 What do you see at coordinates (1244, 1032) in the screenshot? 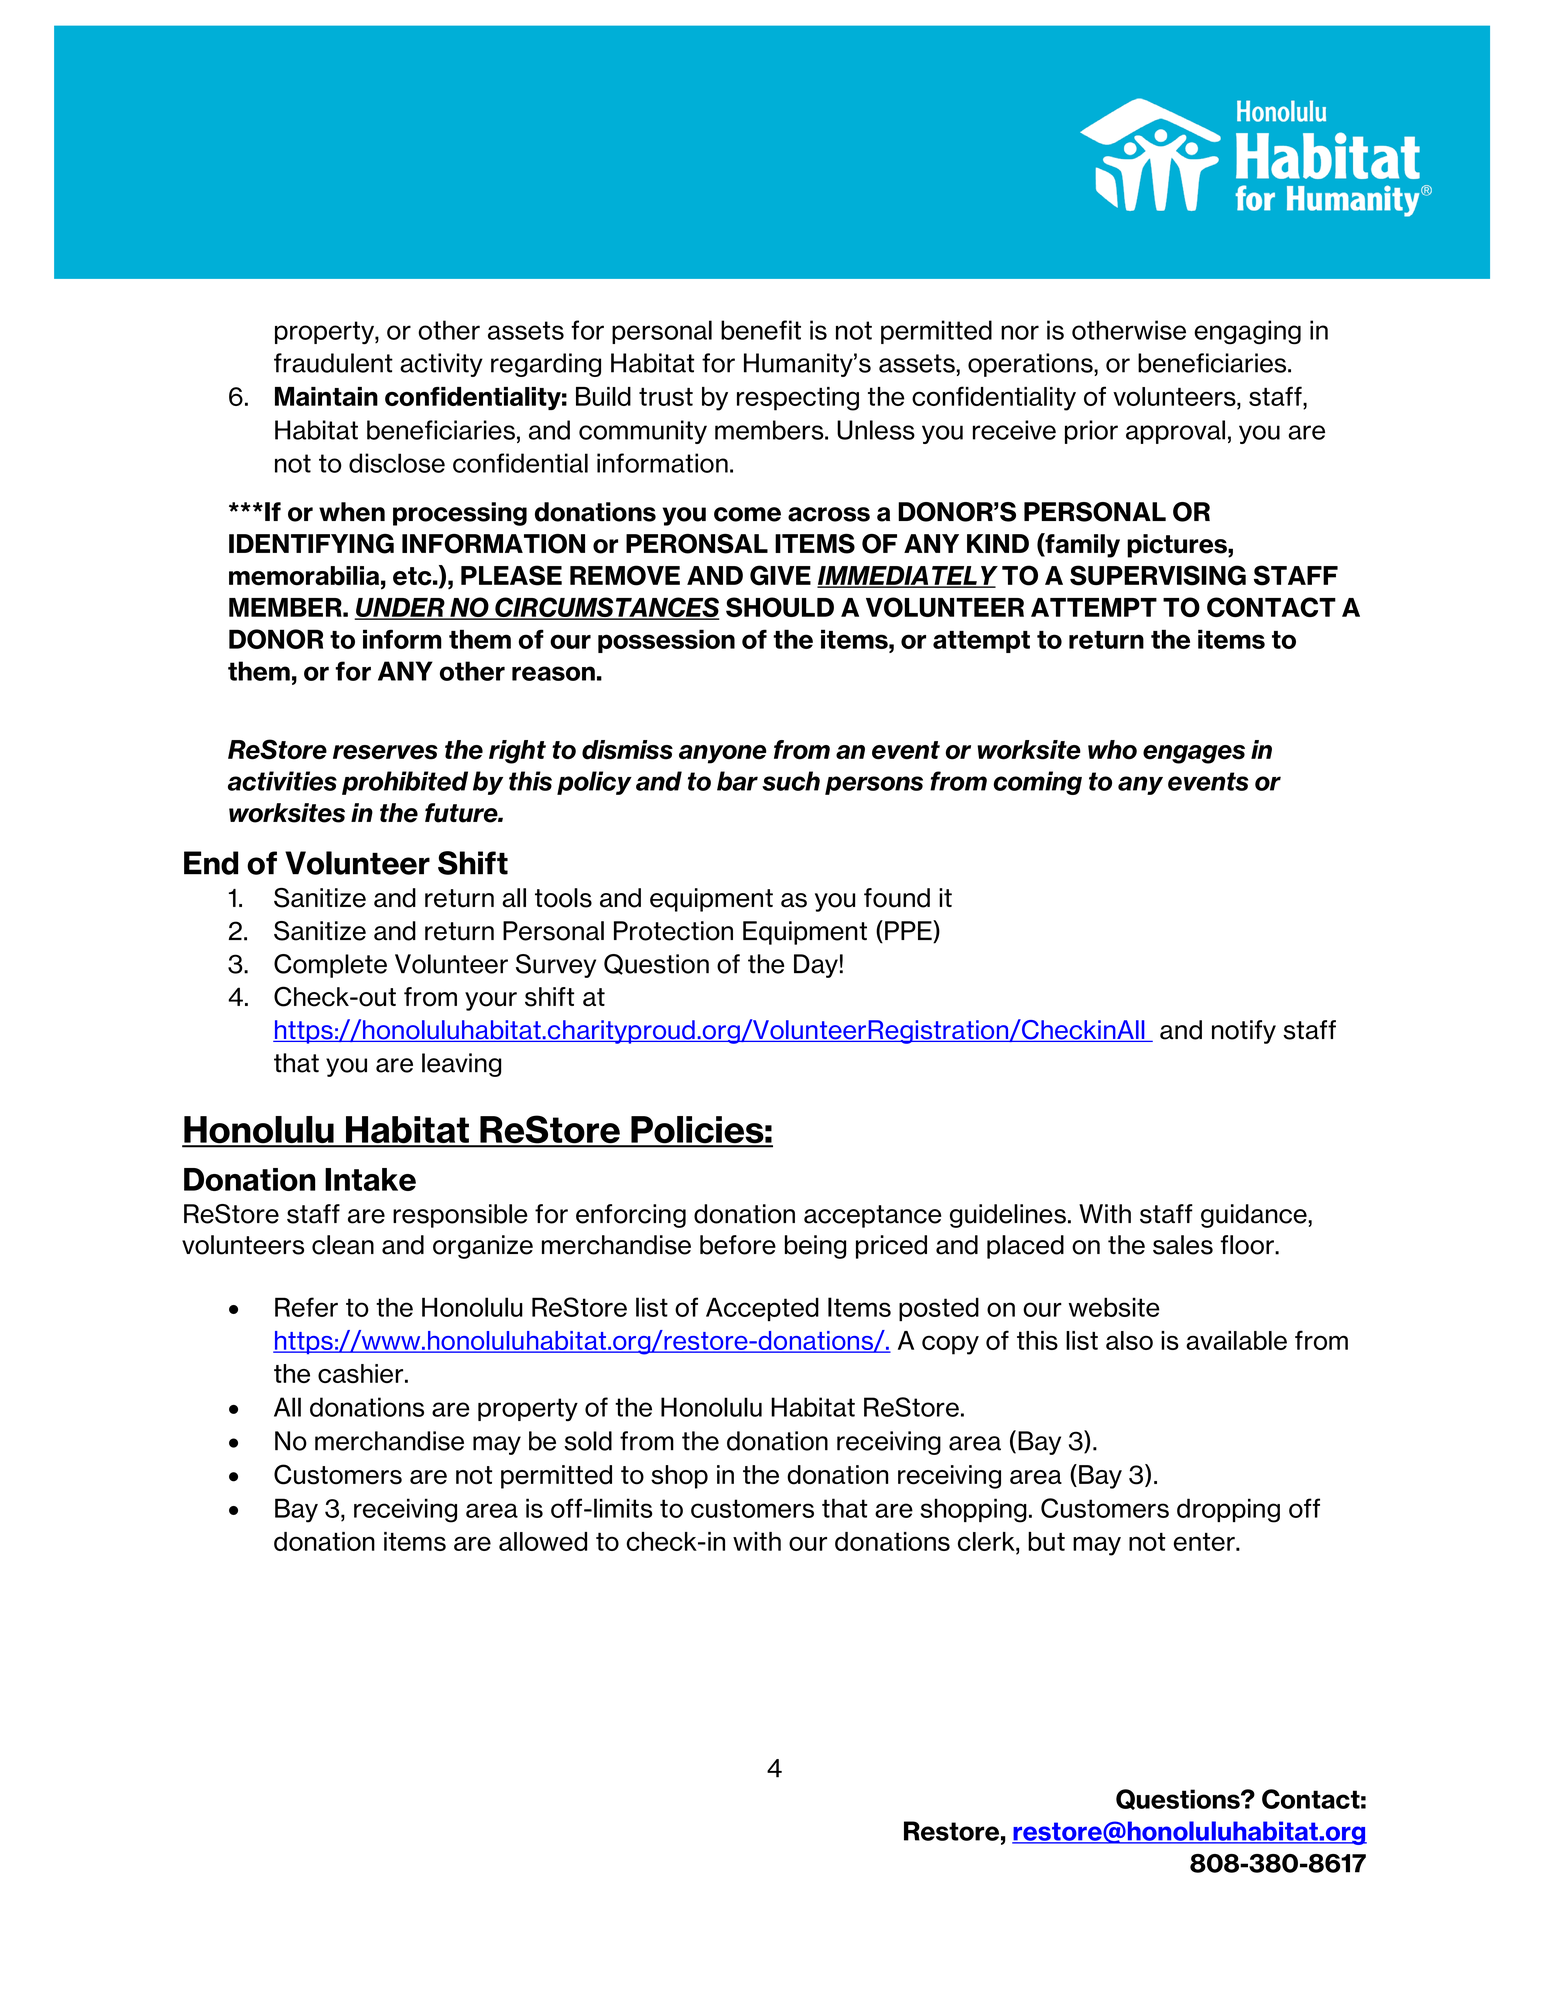
I see `notify` at bounding box center [1244, 1032].
